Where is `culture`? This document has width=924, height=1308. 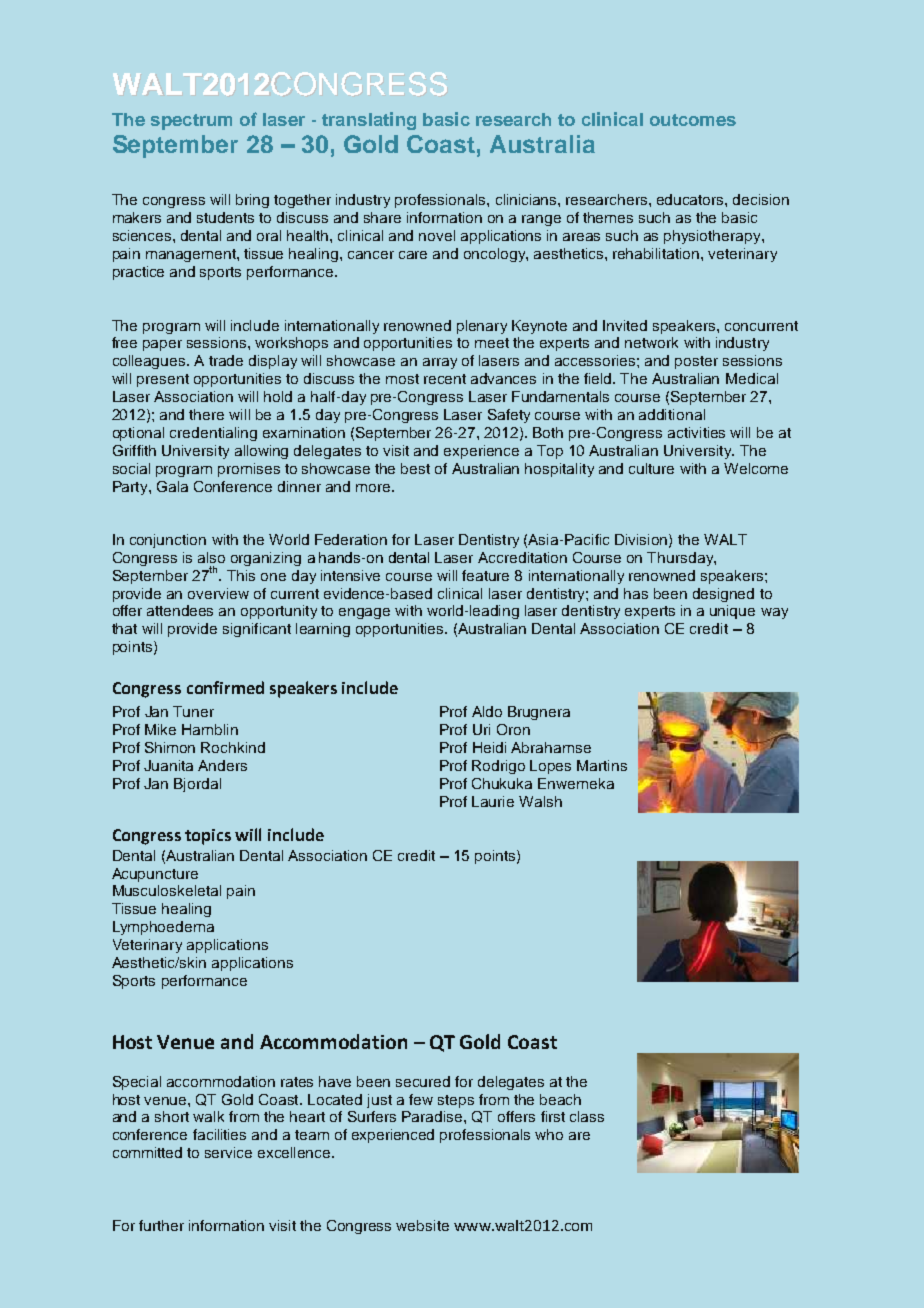 culture is located at coordinates (651, 468).
